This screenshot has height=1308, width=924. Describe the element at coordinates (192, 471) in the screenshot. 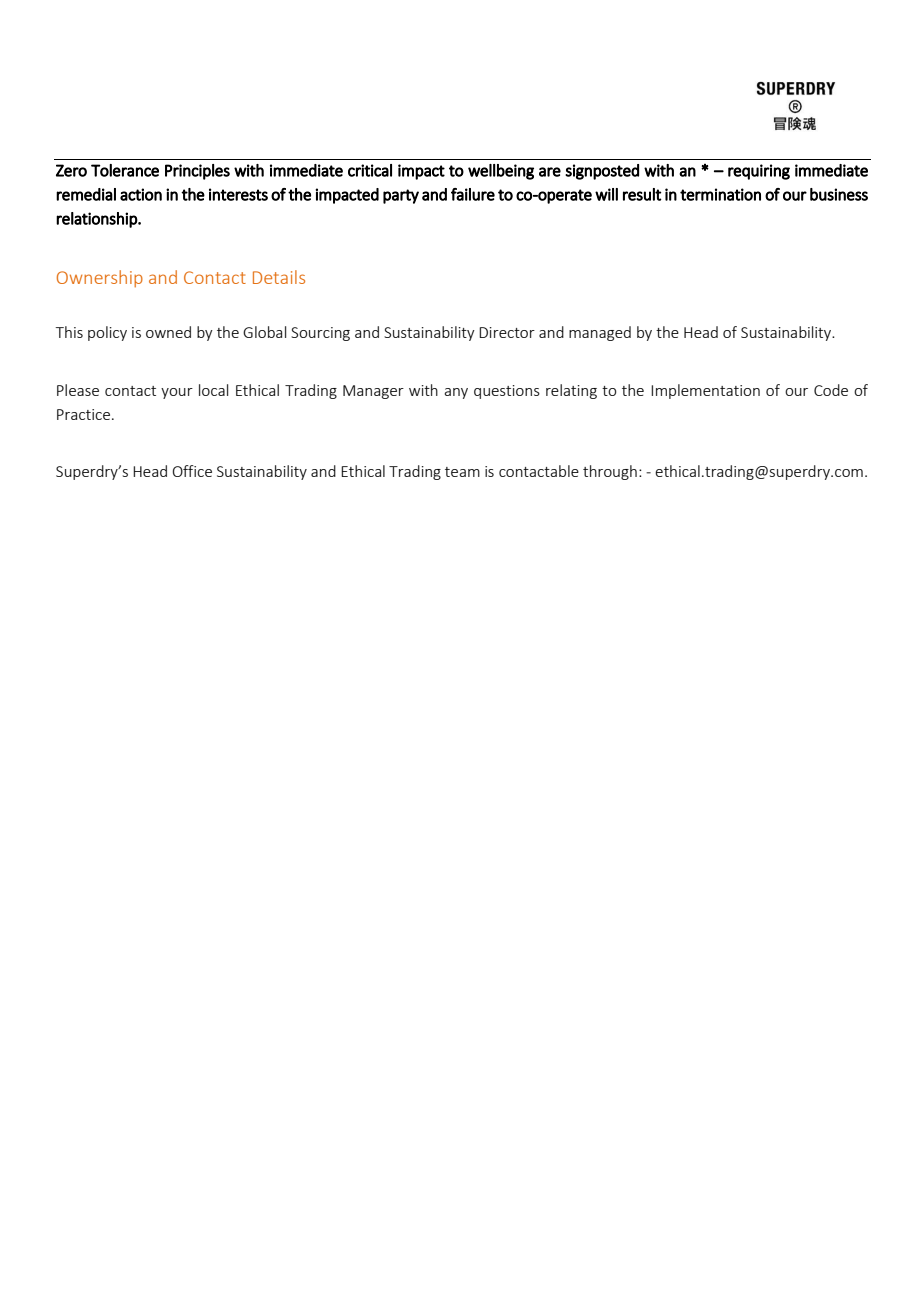

I see `Office` at that location.
